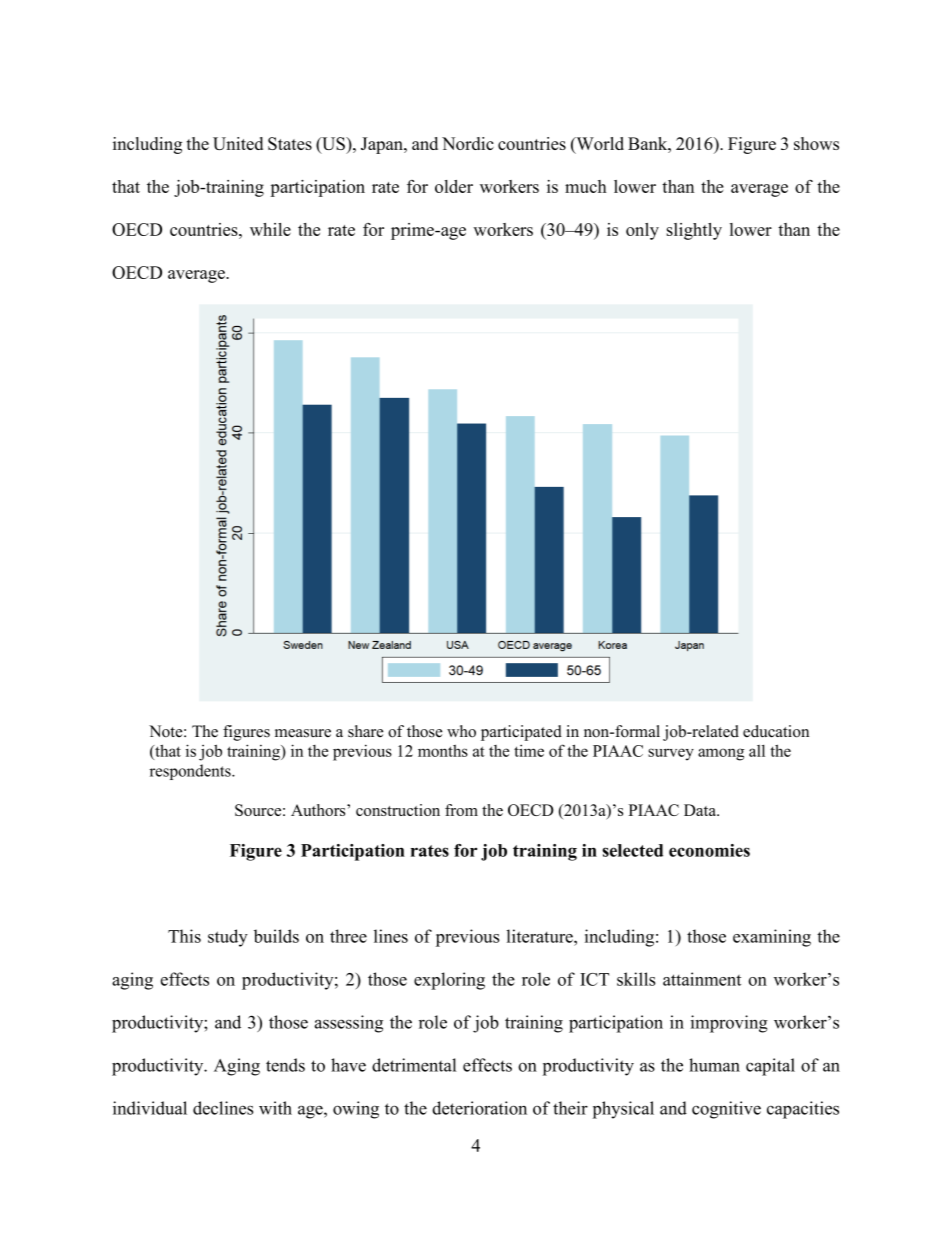 The image size is (952, 1233). What do you see at coordinates (454, 186) in the document?
I see `older` at bounding box center [454, 186].
